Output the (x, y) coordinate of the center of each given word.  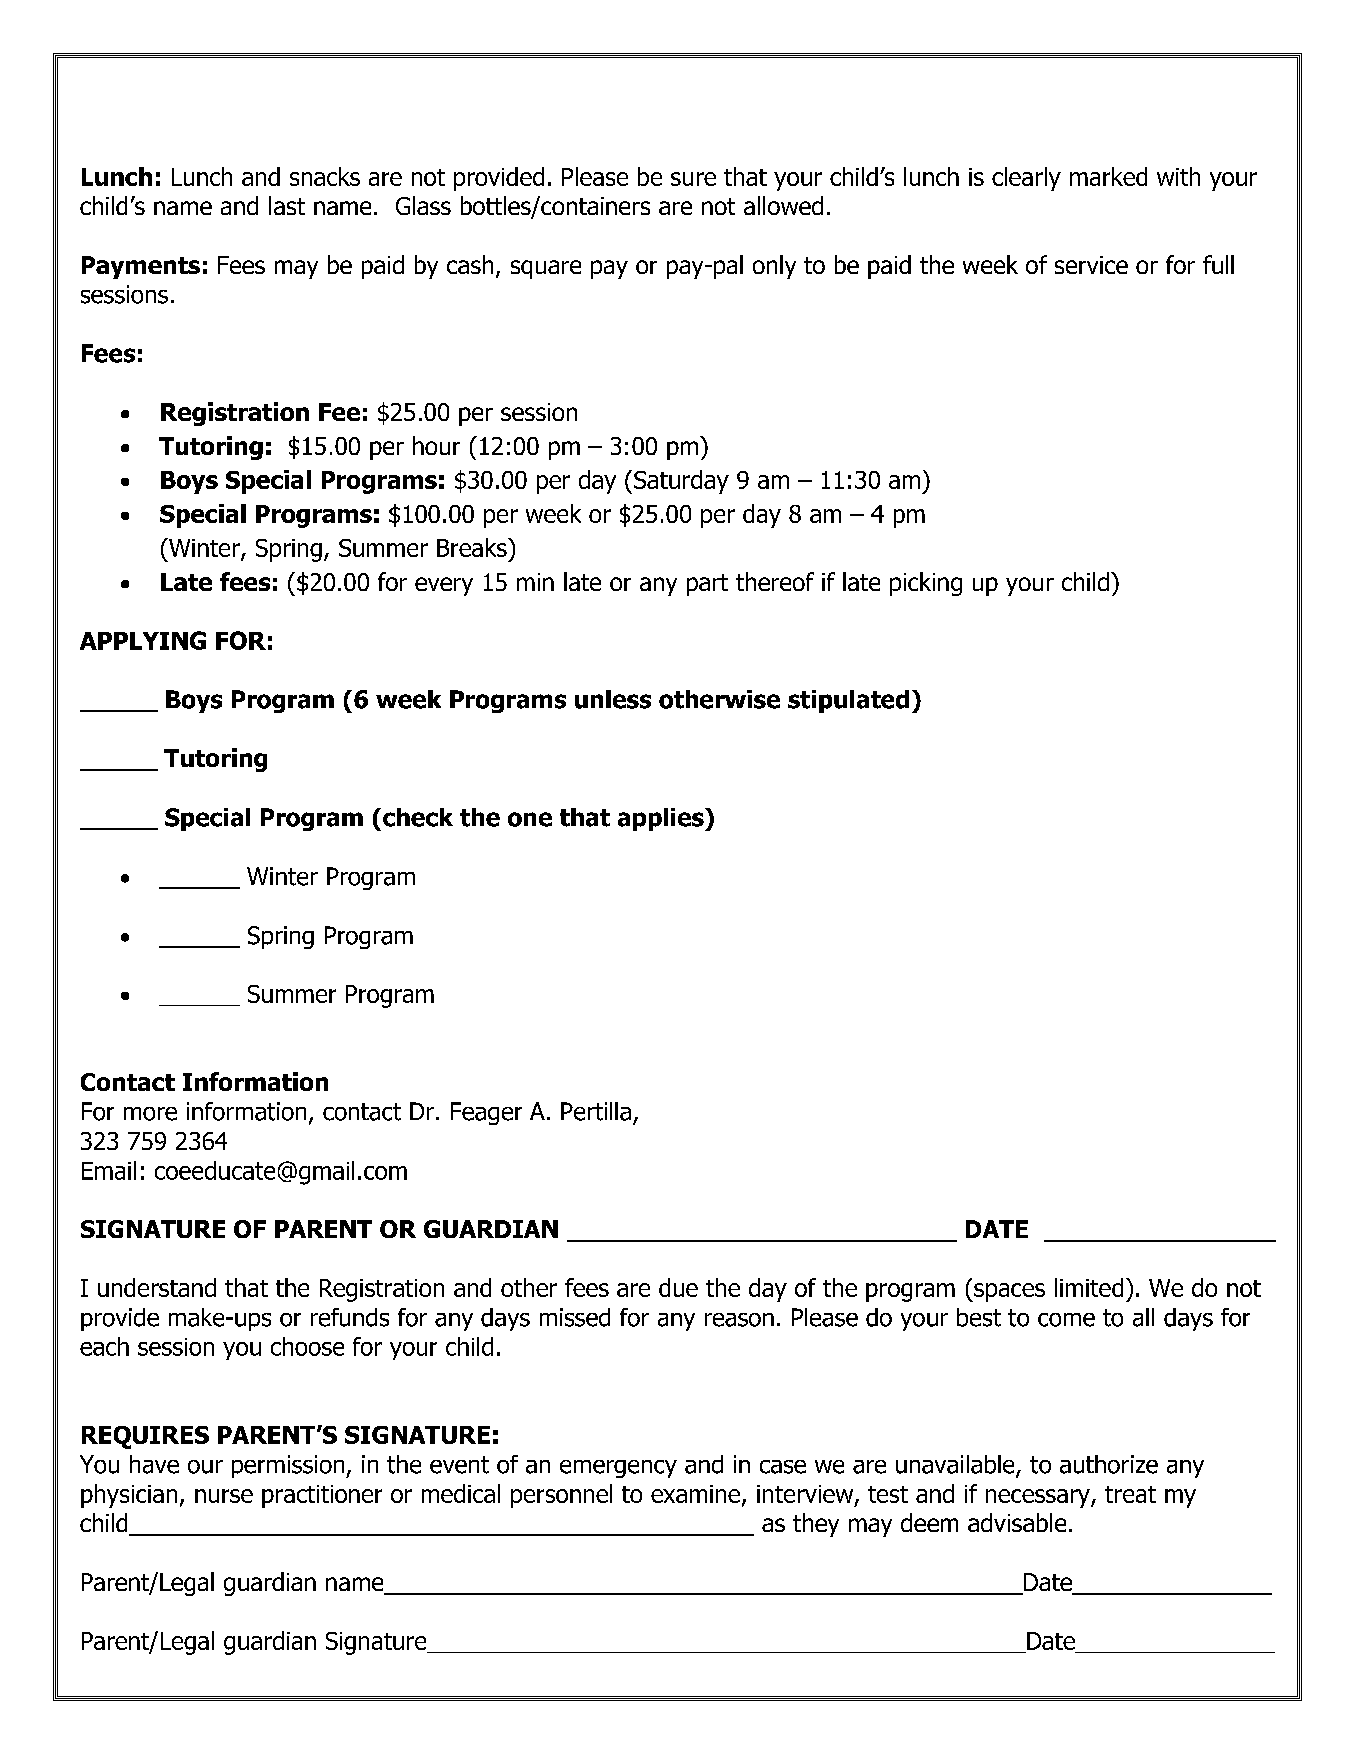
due (678, 1287)
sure (693, 179)
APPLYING (143, 640)
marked (1108, 176)
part (707, 585)
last (287, 205)
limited (1089, 1287)
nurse (224, 1496)
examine (697, 1495)
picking (926, 584)
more (150, 1114)
